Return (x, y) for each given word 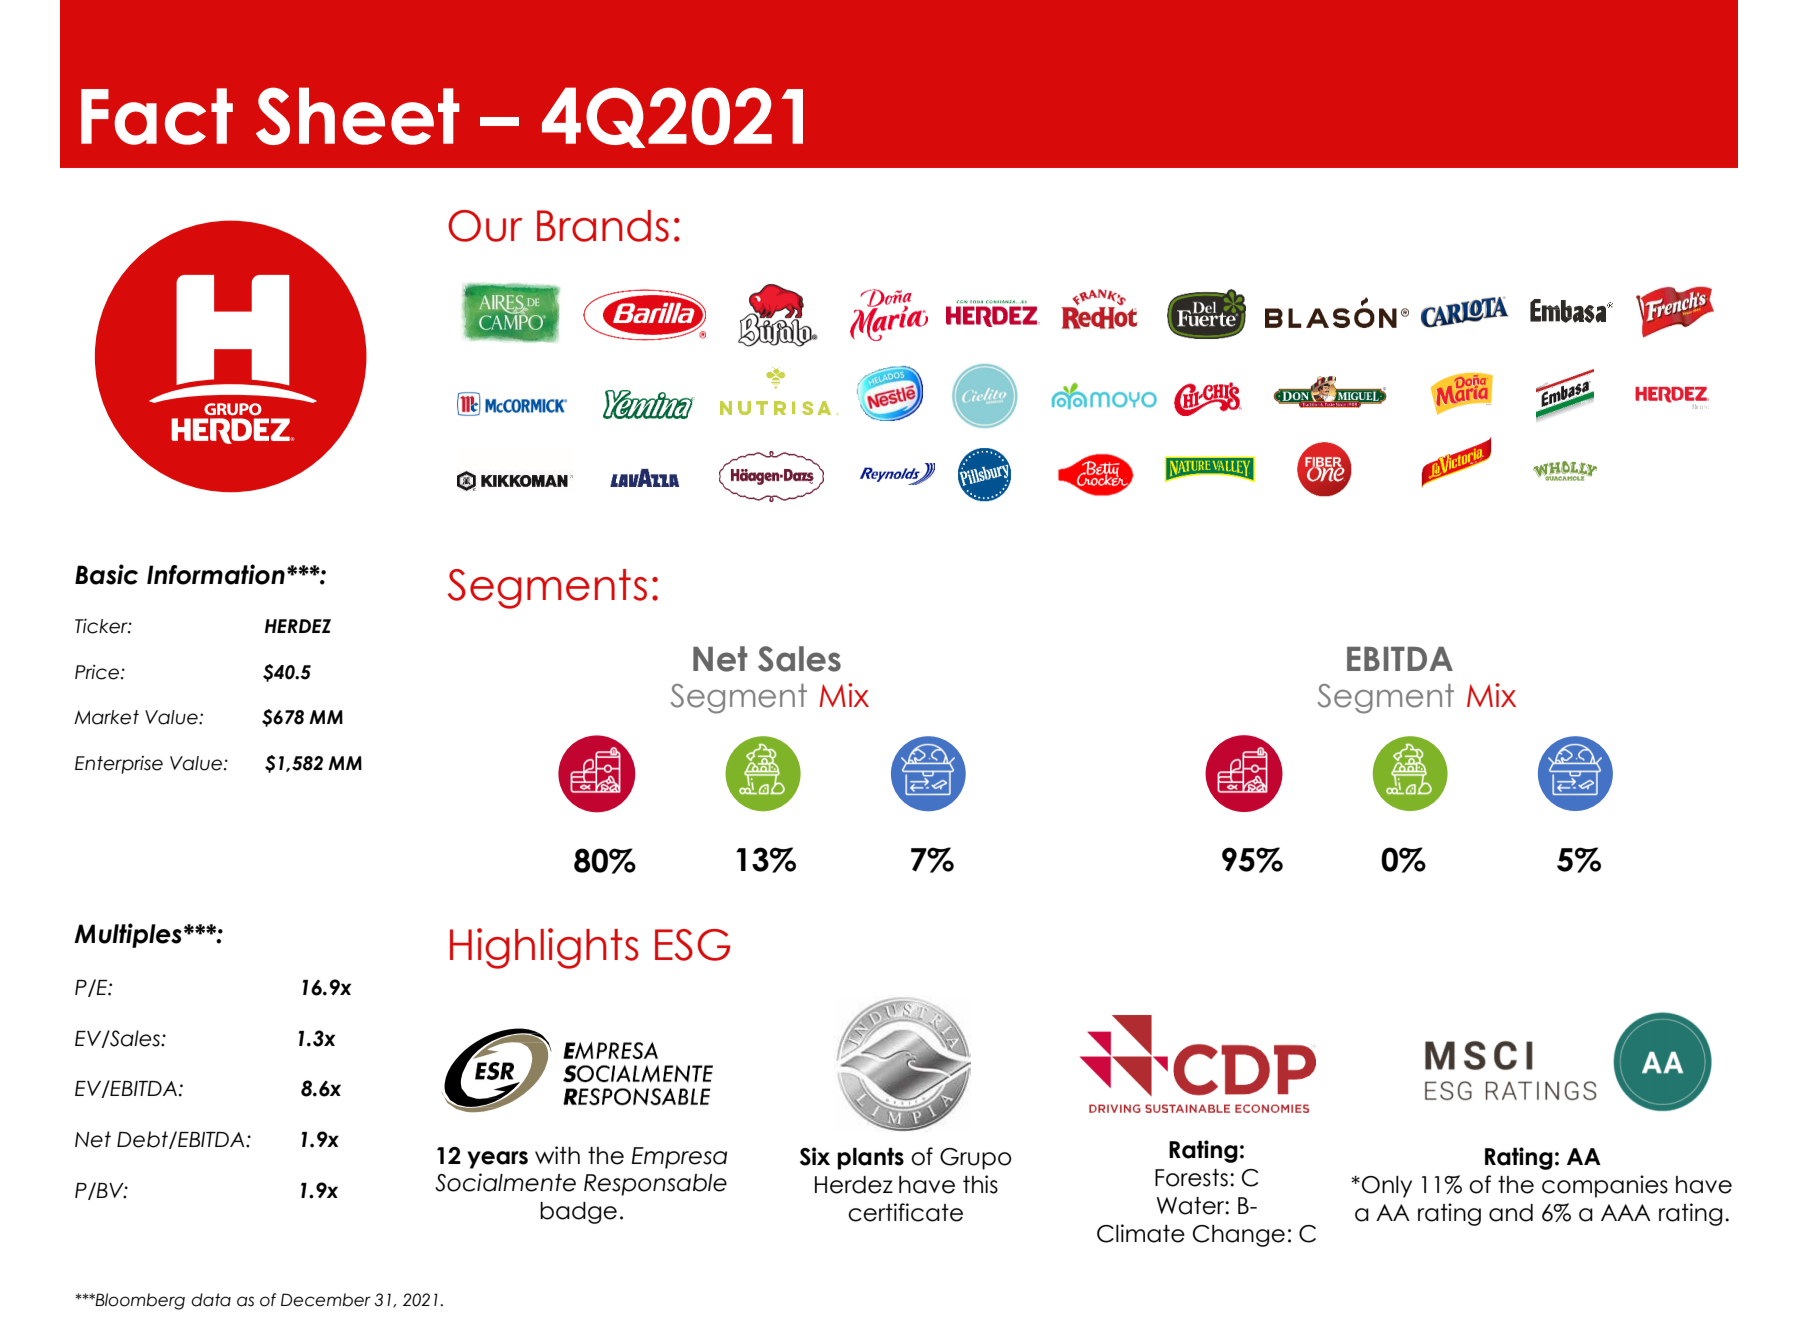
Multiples (128, 935)
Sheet (358, 116)
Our (485, 226)
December (326, 1300)
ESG (692, 945)
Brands (603, 226)
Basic (106, 574)
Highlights (544, 948)
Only (1387, 1187)
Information (216, 574)
